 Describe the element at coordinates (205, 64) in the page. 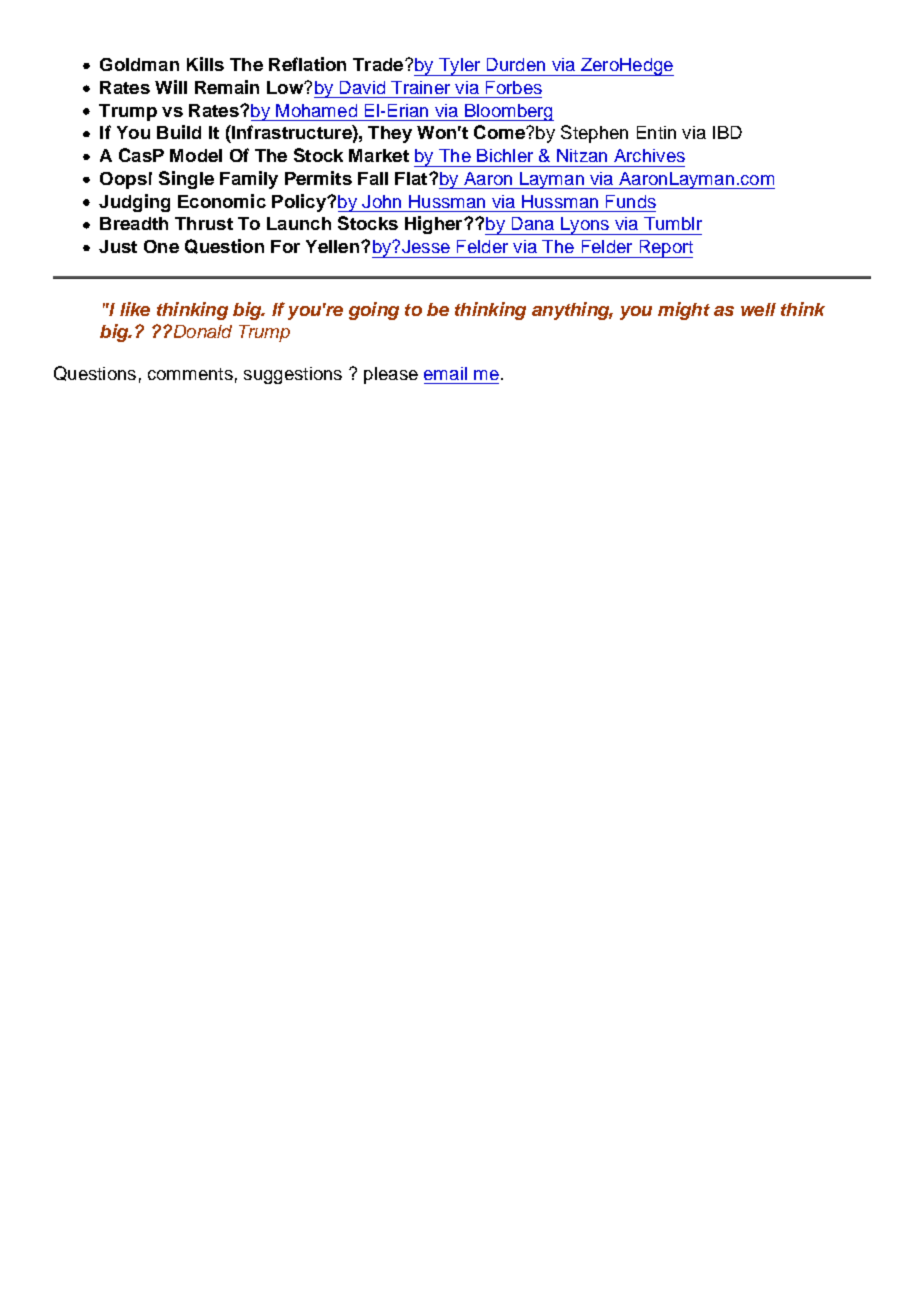

I see `Kills` at that location.
